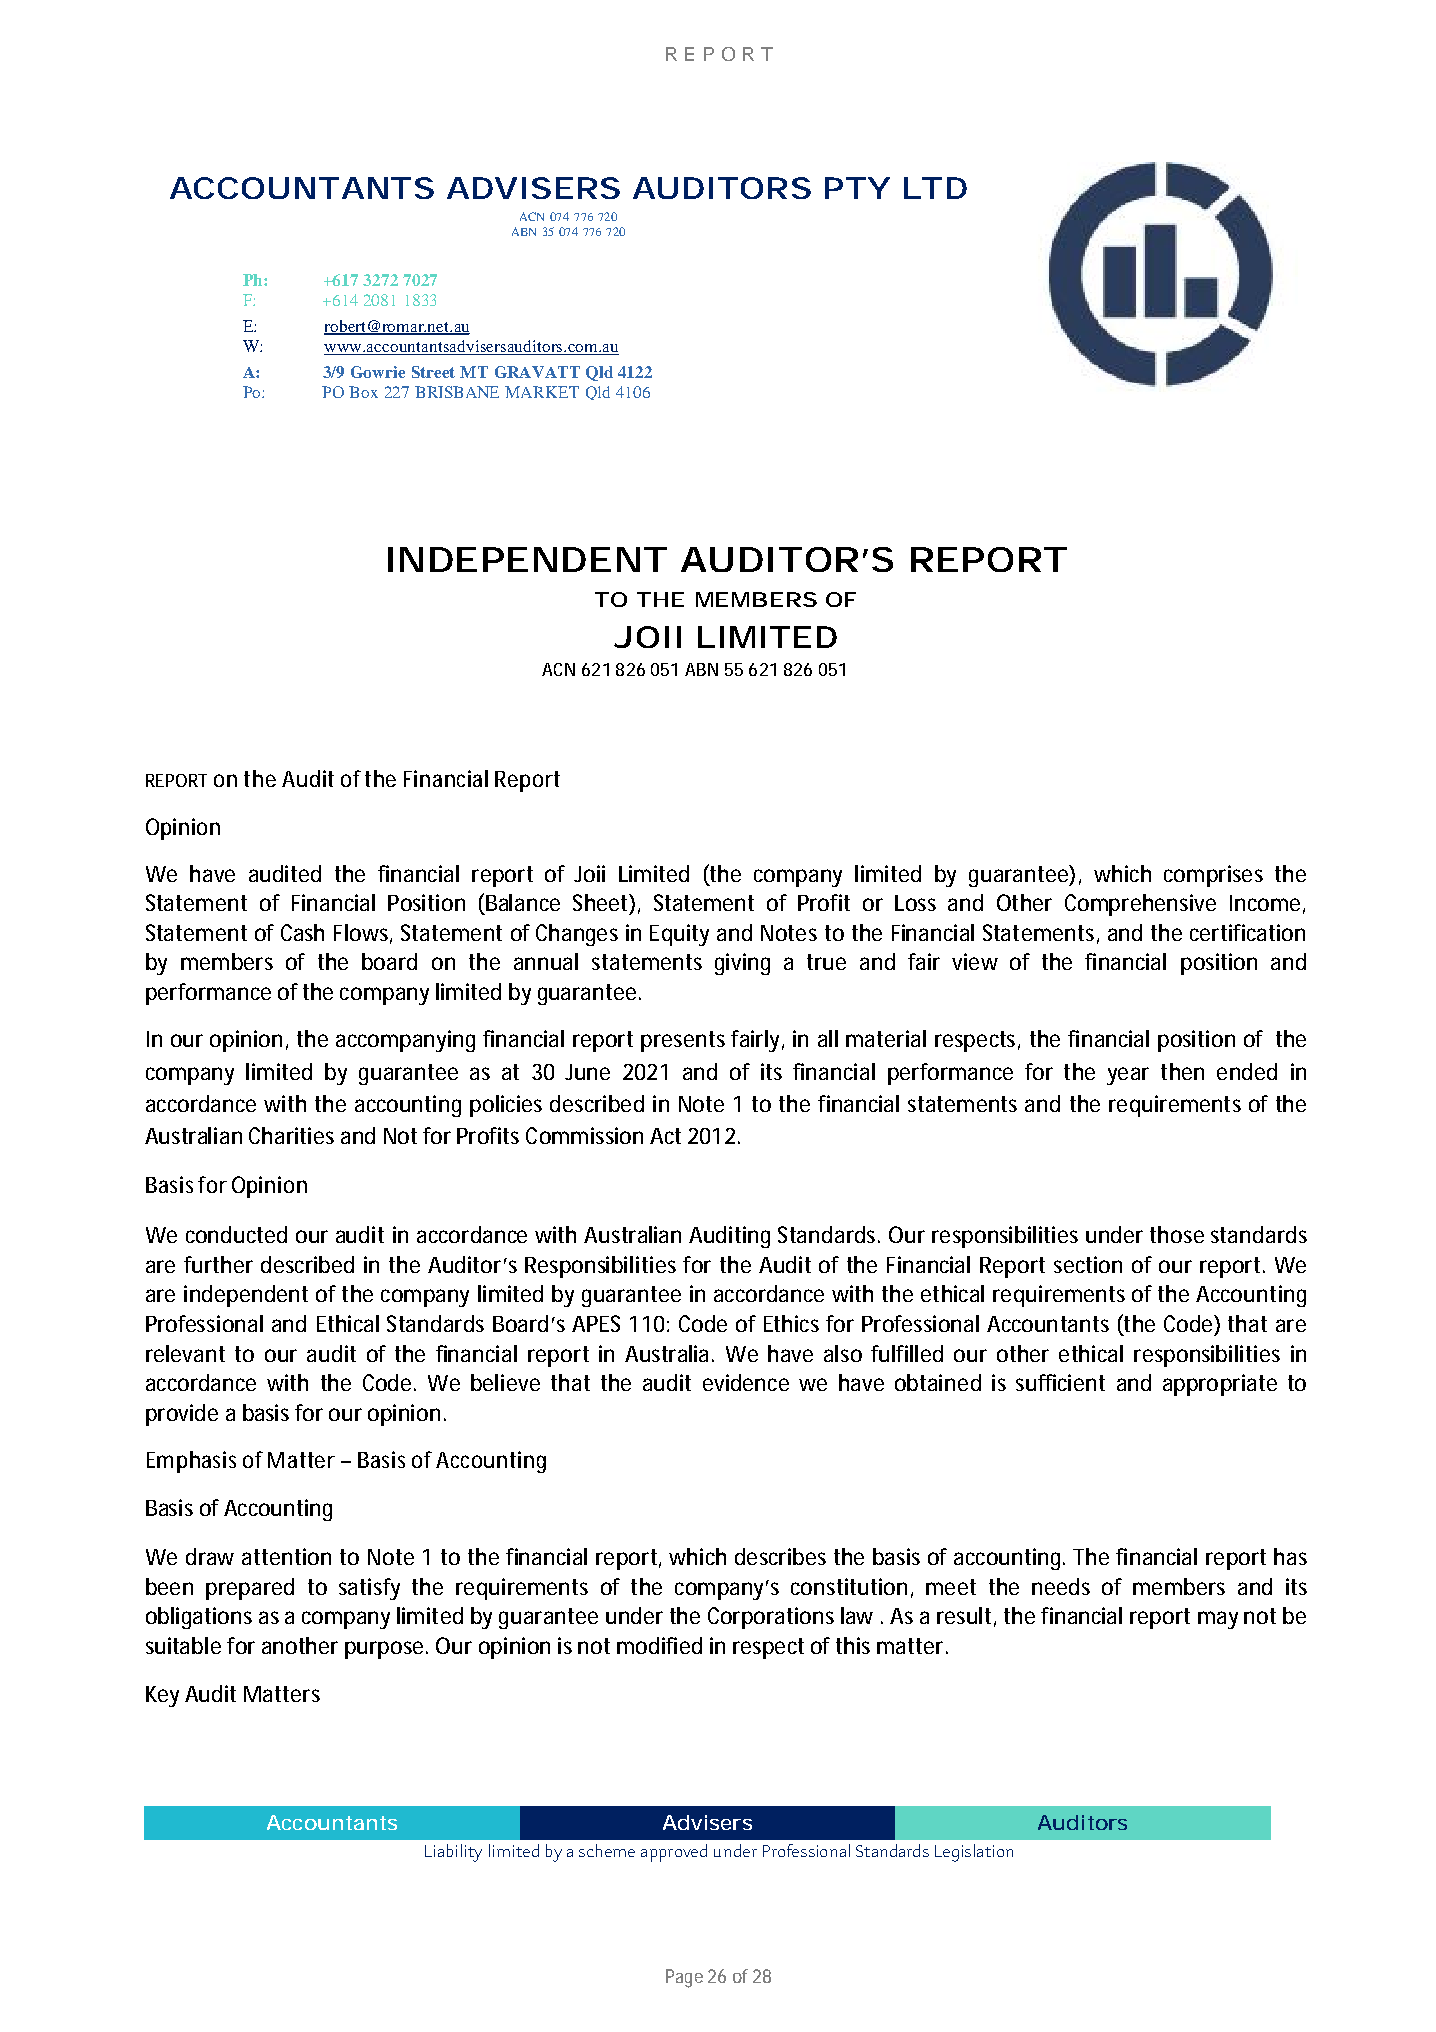 Image resolution: width=1436 pixels, height=2032 pixels. I want to click on Legislation, so click(974, 1853).
